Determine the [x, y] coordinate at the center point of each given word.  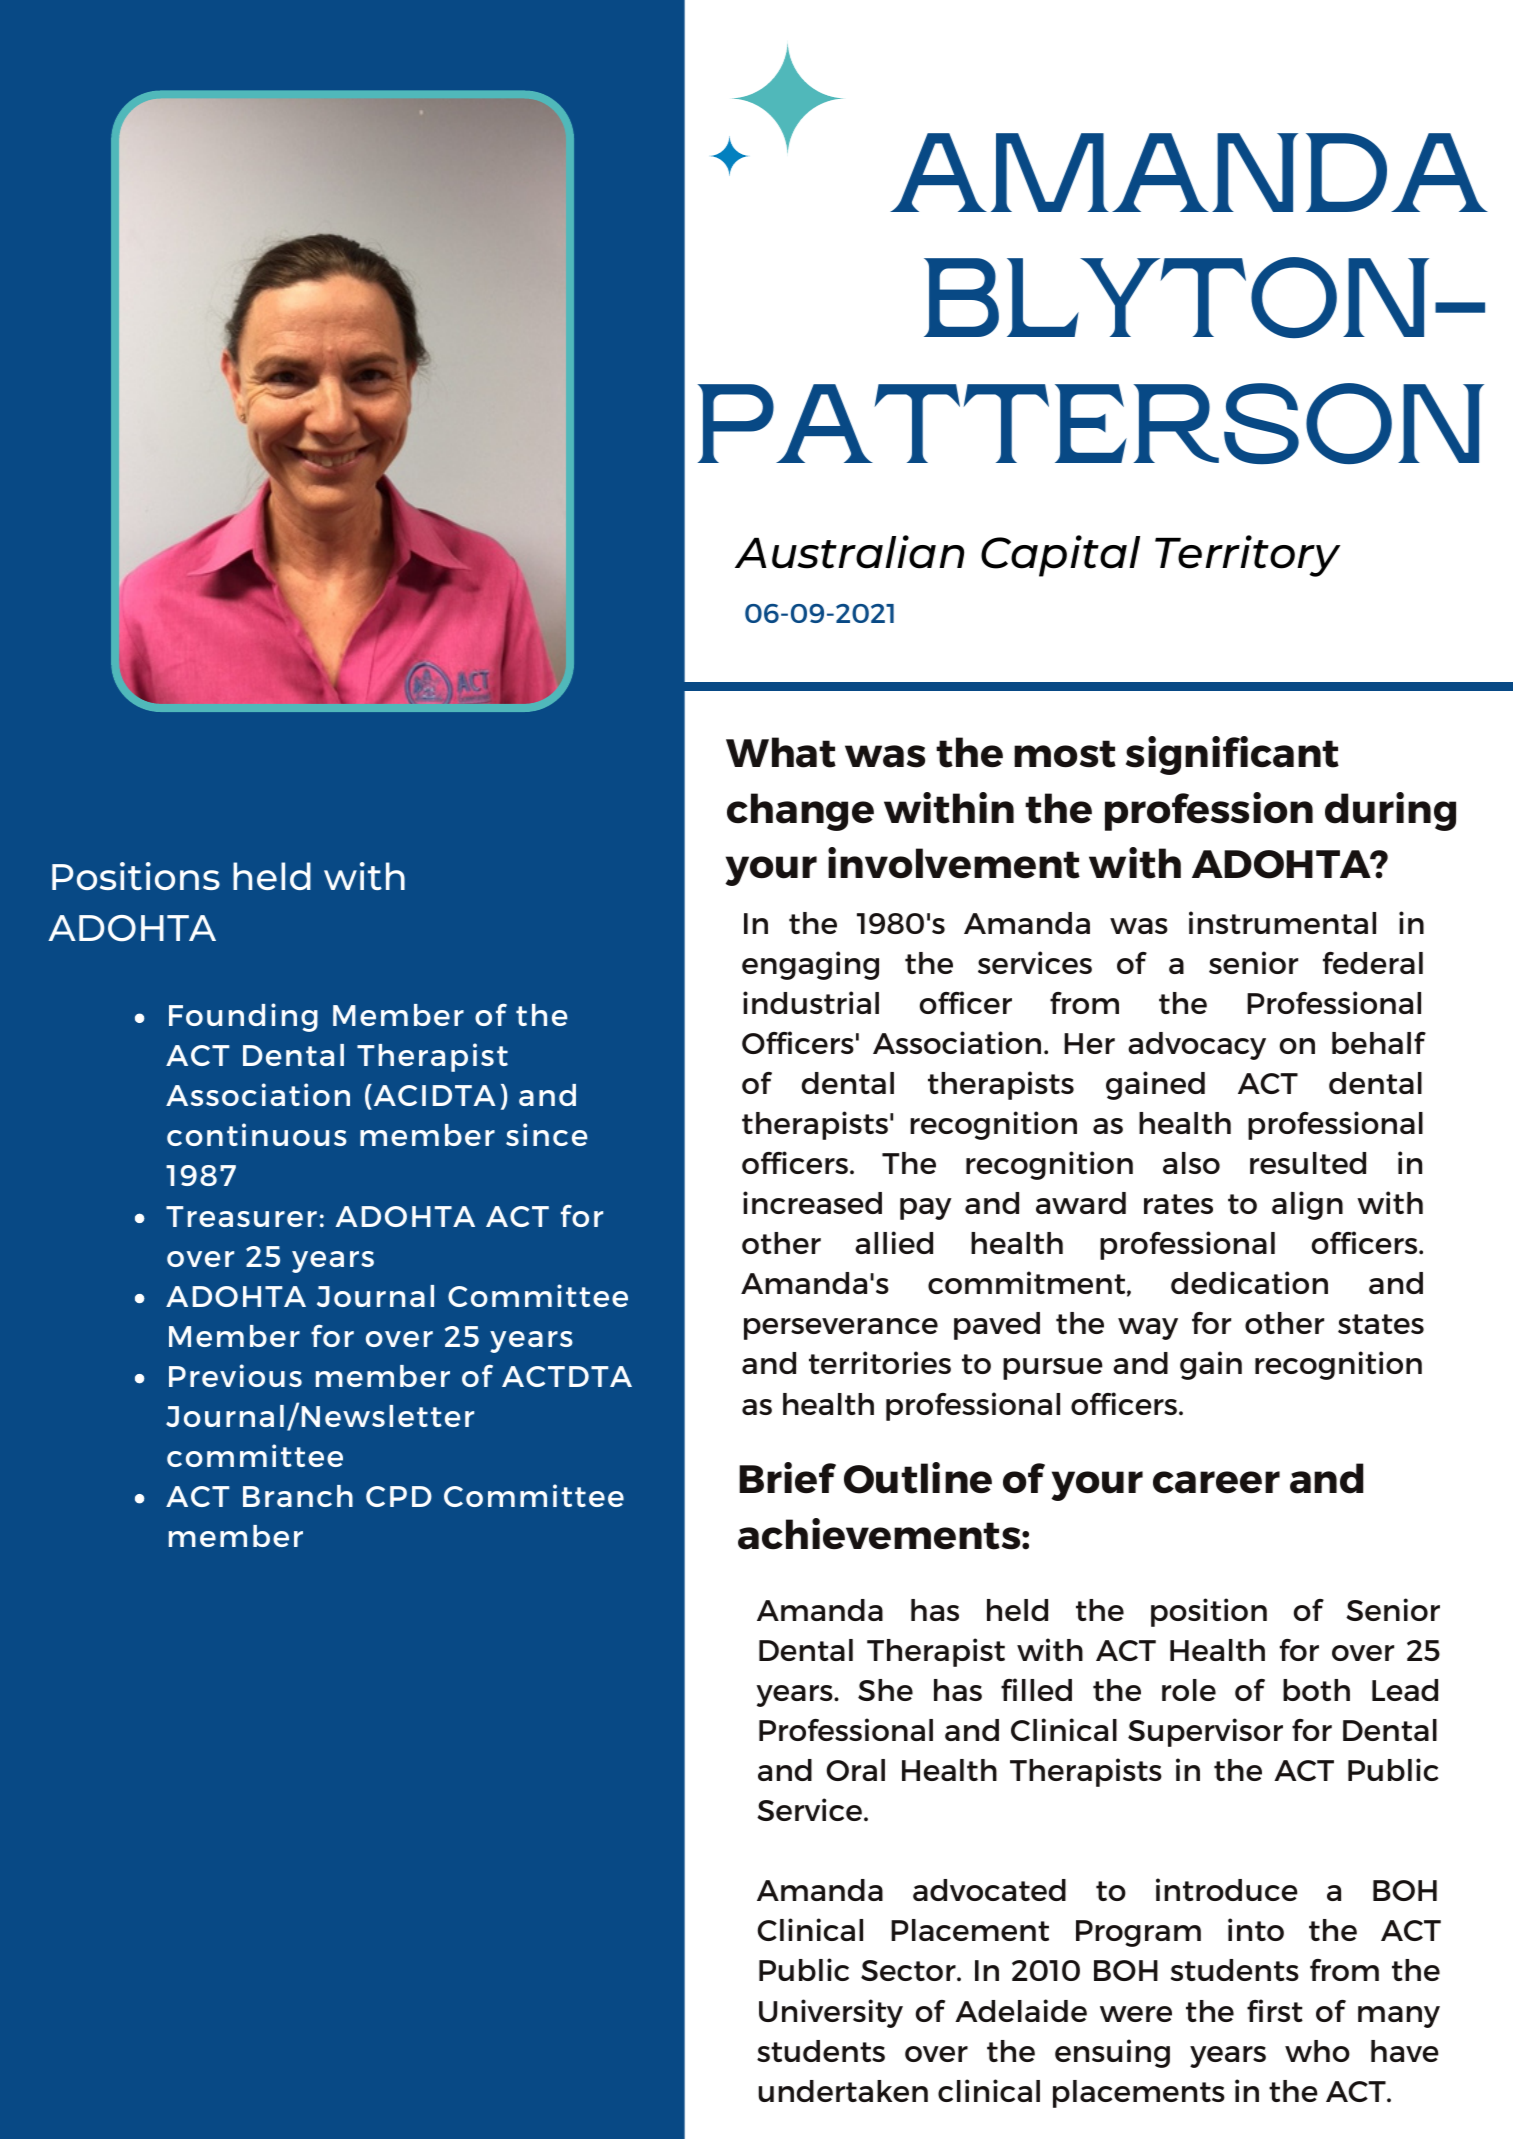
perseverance [841, 1329]
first [1275, 2010]
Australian [849, 552]
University [831, 2013]
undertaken [843, 2091]
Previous [235, 1375]
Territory [1247, 556]
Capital [1060, 556]
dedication [1249, 1282]
